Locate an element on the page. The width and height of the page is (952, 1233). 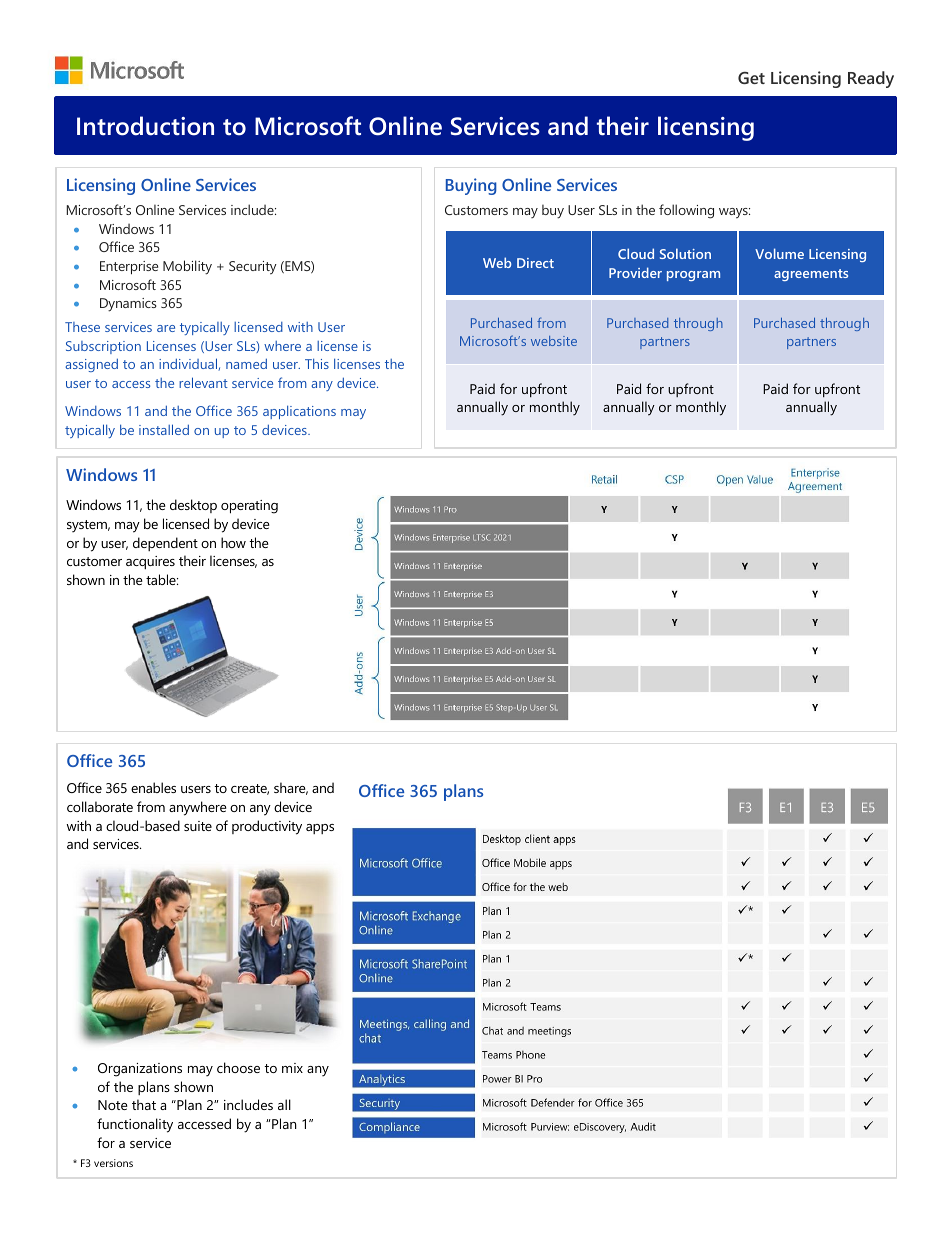
productivity is located at coordinates (267, 827).
